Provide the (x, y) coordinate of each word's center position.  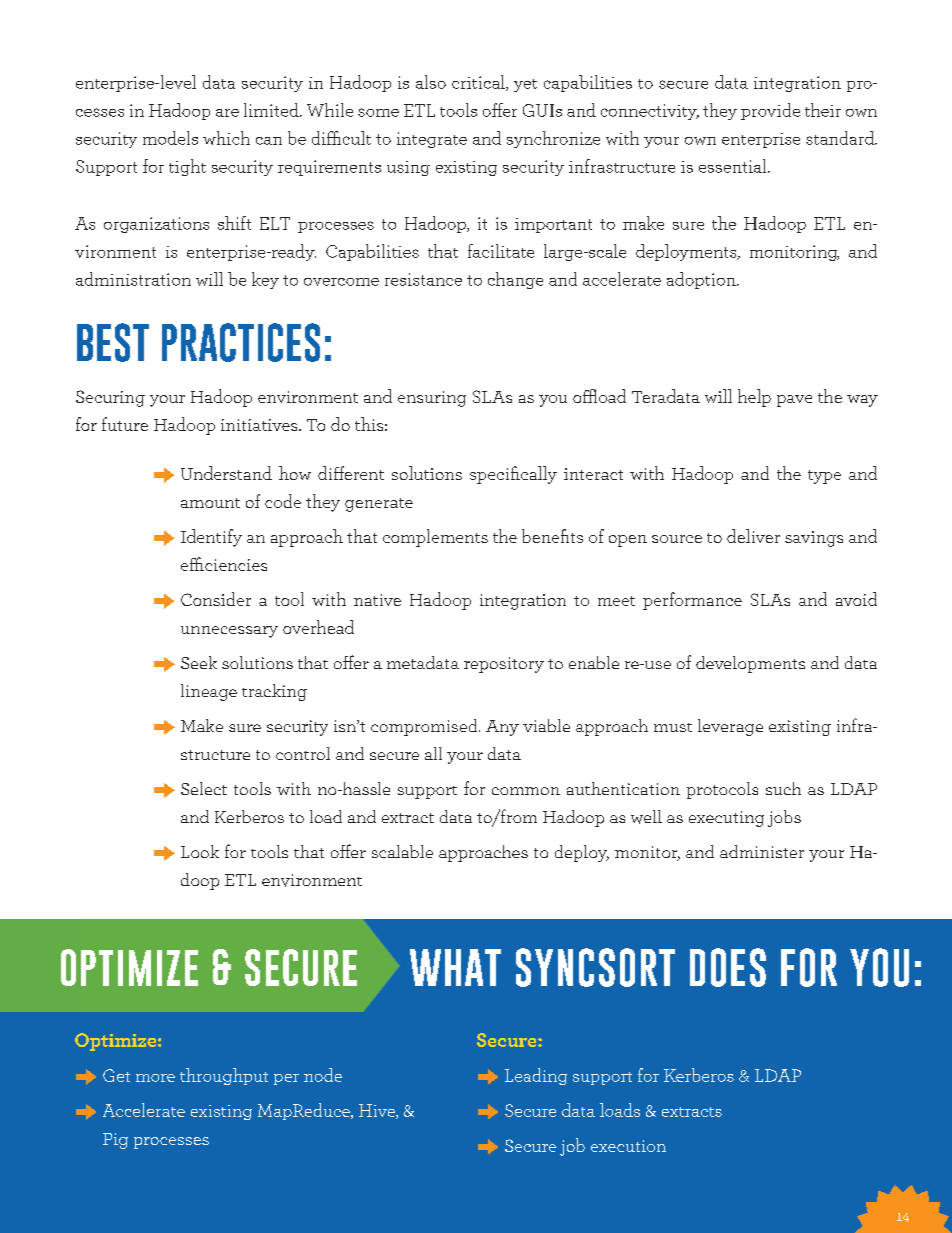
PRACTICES (241, 342)
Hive (378, 1111)
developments (750, 664)
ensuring (432, 399)
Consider (216, 599)
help (754, 398)
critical (479, 83)
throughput (224, 1076)
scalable (402, 851)
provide (770, 111)
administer (762, 851)
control (303, 753)
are (227, 113)
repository (504, 665)
